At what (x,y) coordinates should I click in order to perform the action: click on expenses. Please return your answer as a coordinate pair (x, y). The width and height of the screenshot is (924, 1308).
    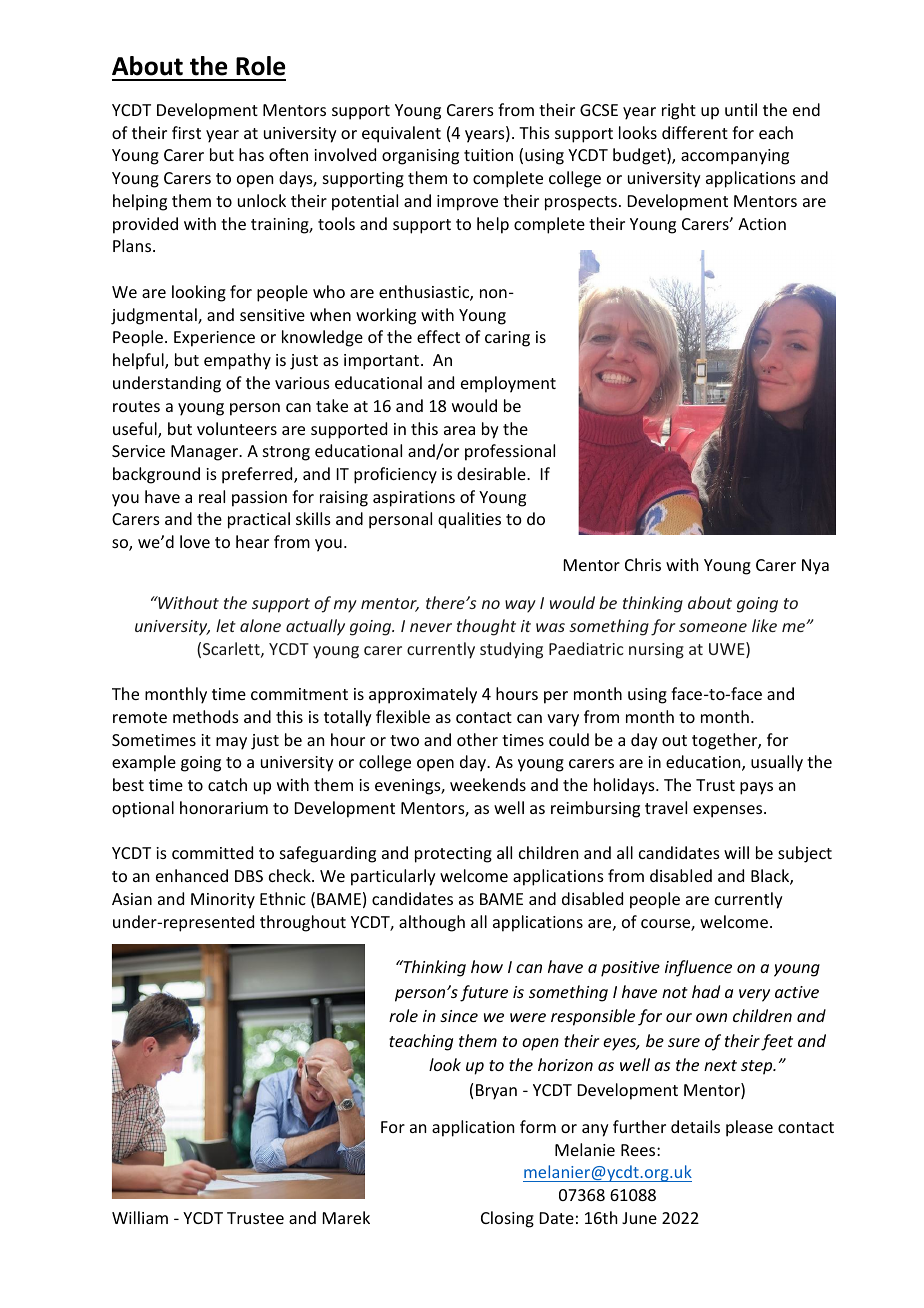
    Looking at the image, I should click on (729, 811).
